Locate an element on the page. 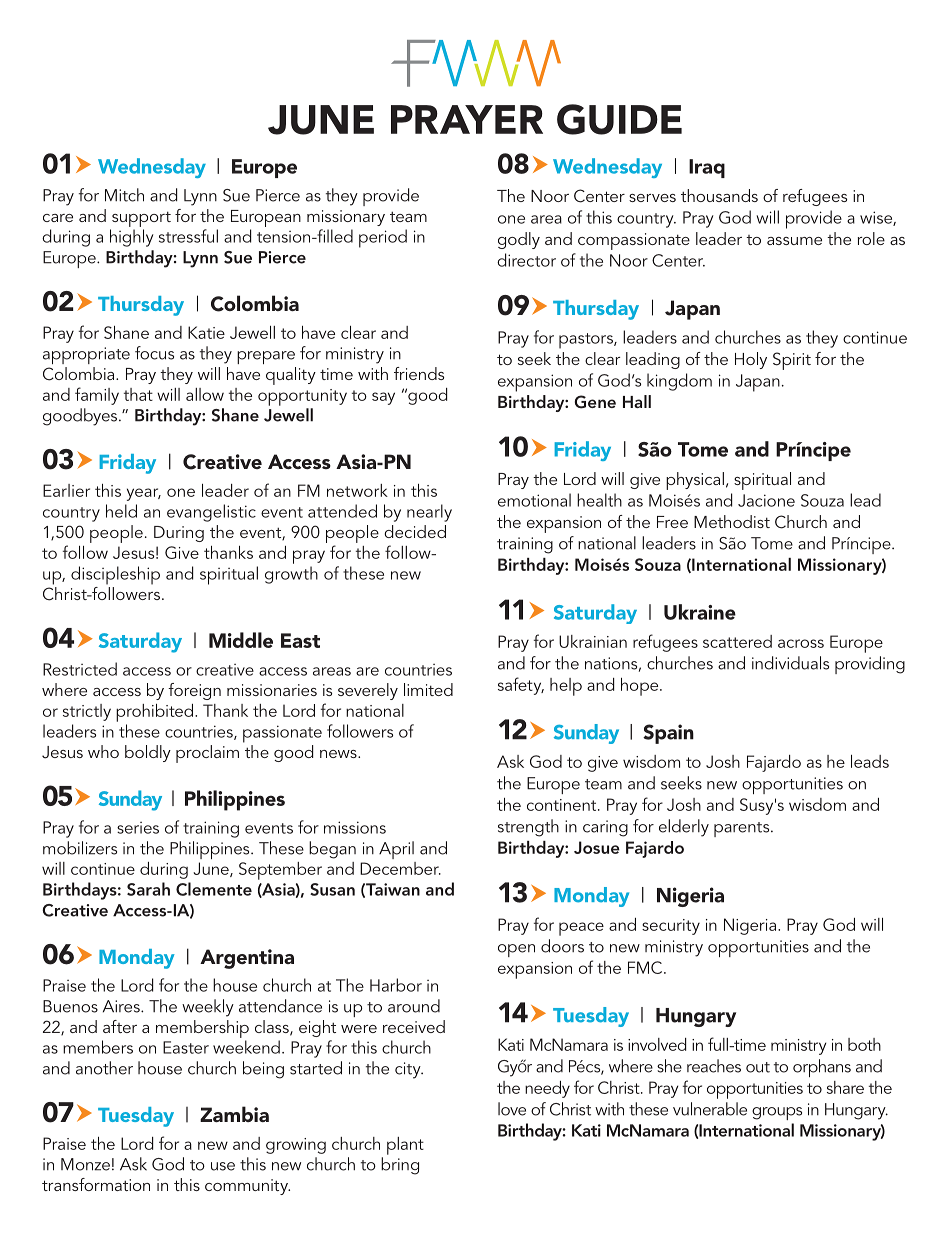 The width and height of the document is (952, 1233). godly is located at coordinates (519, 240).
